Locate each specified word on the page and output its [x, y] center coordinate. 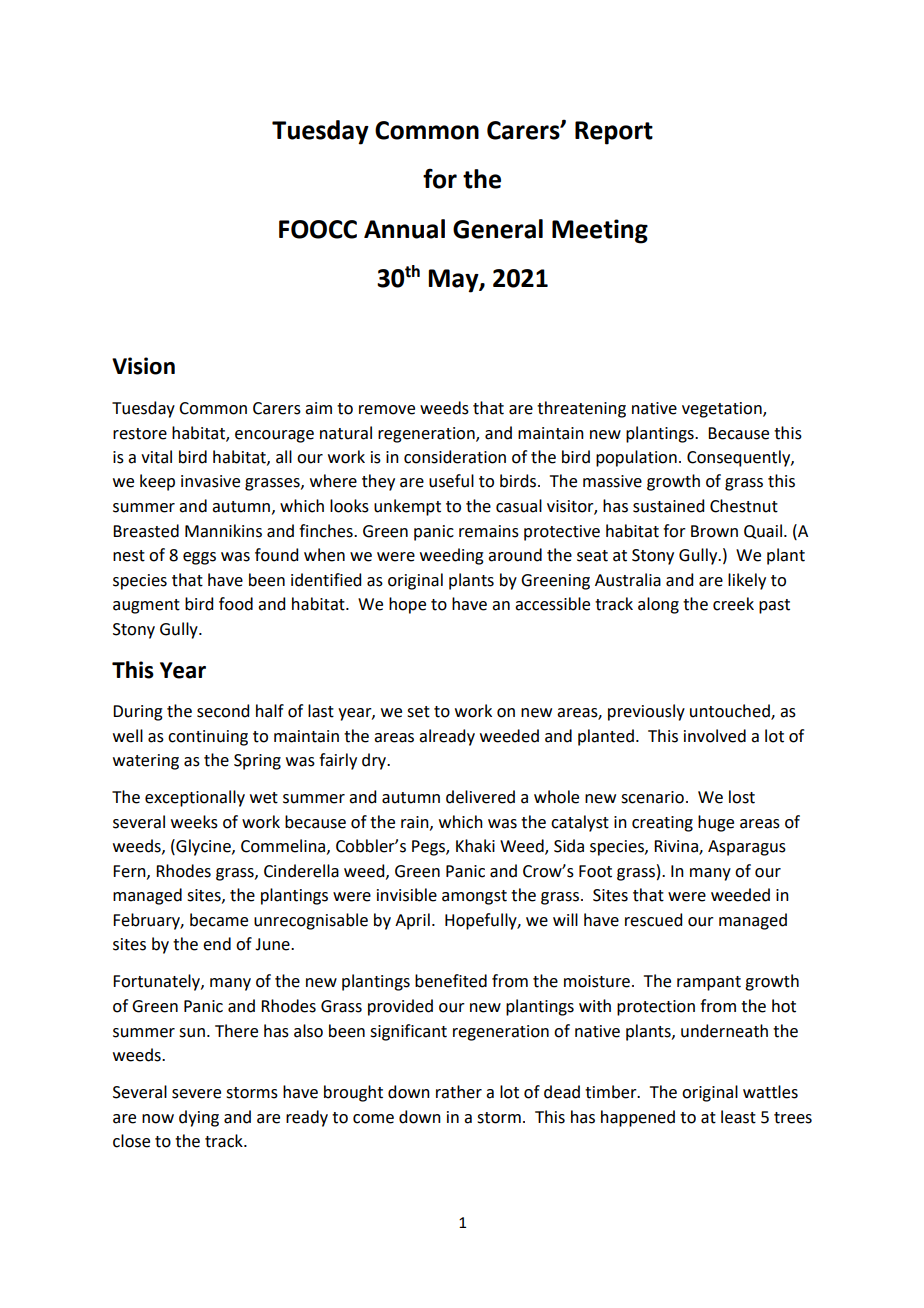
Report [614, 133]
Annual [404, 229]
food [236, 604]
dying [199, 1118]
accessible [552, 604]
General [498, 229]
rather [459, 1092]
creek [733, 604]
